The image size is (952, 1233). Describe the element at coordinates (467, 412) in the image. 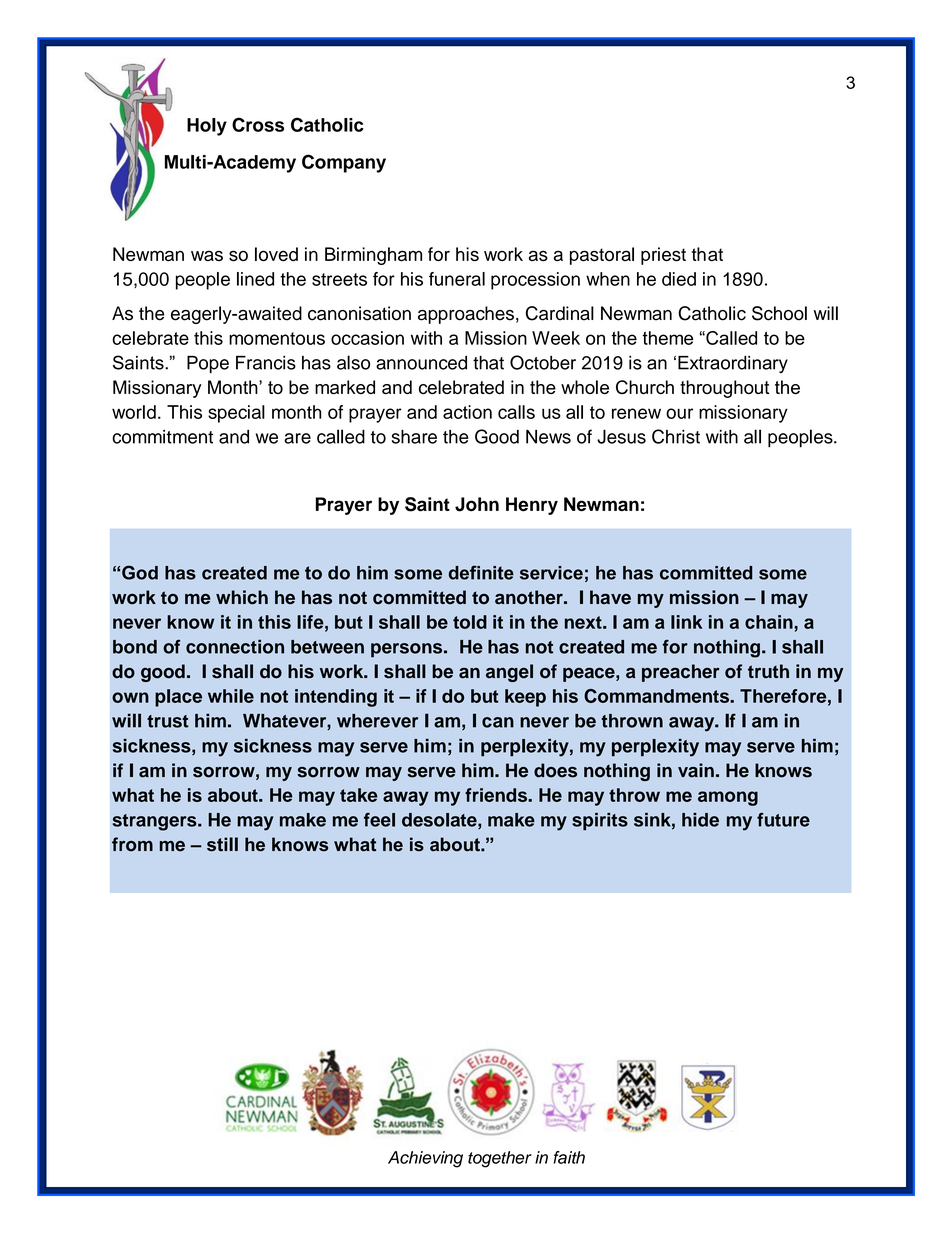

I see `action` at that location.
